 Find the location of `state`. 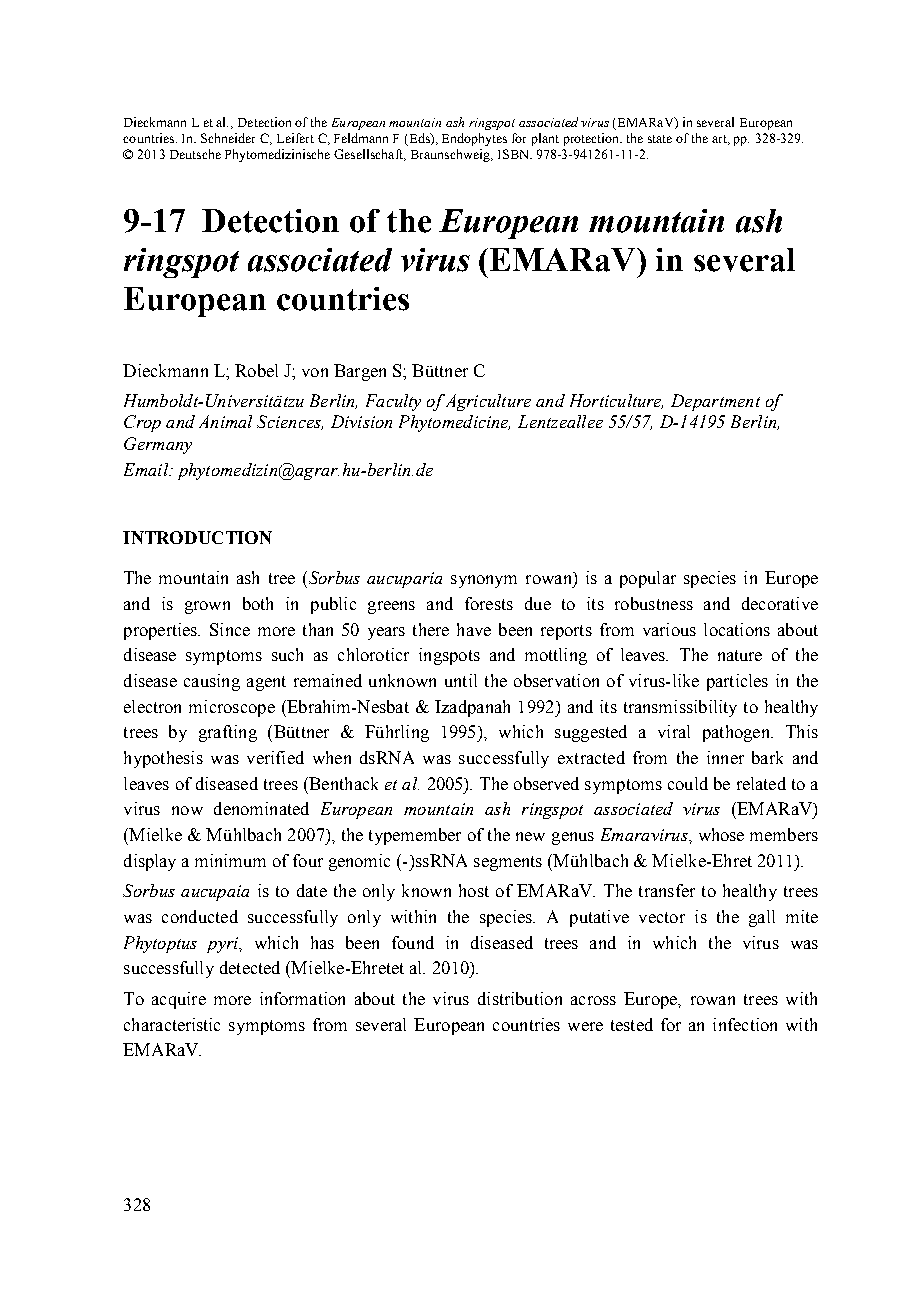

state is located at coordinates (660, 139).
